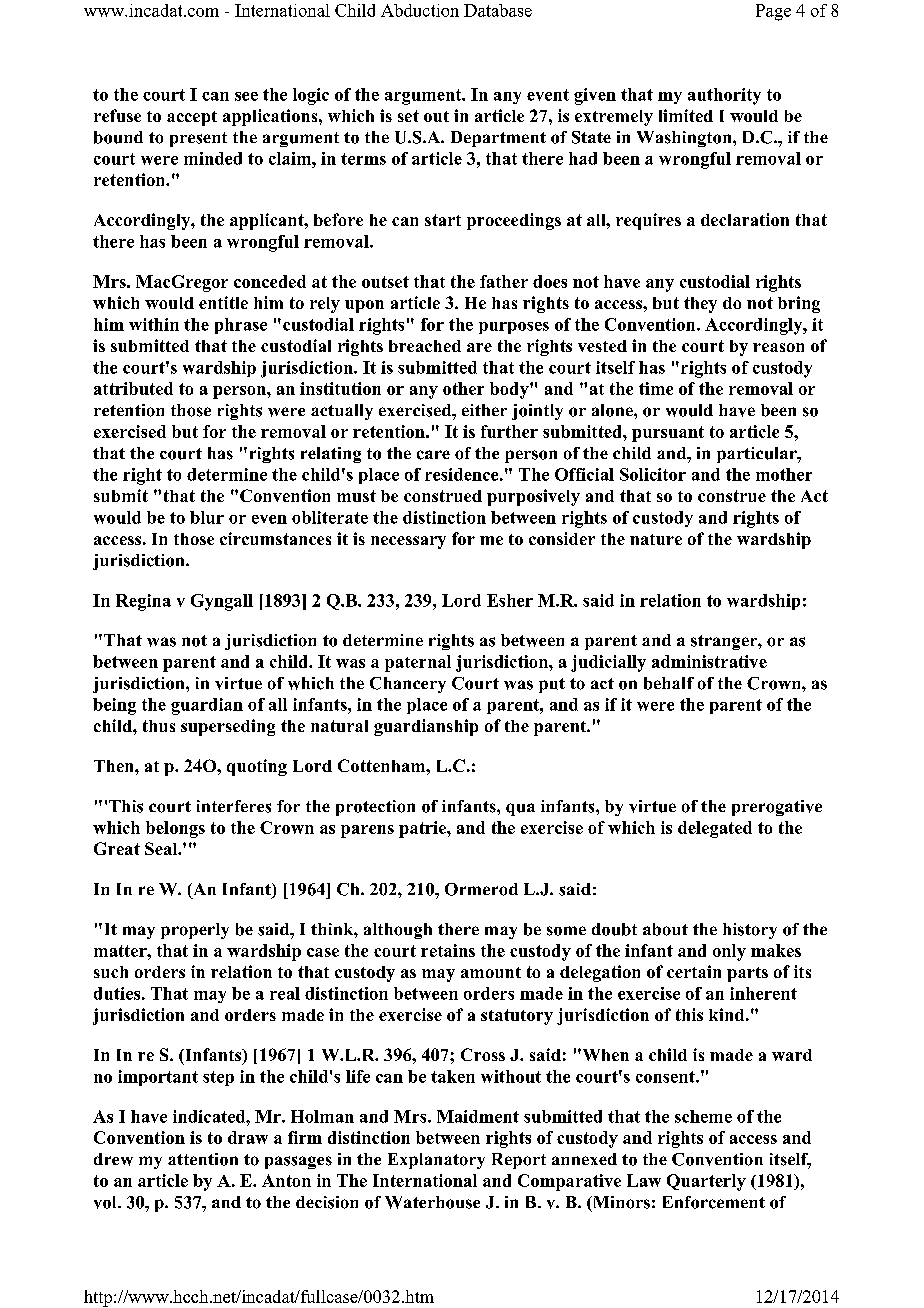 The image size is (924, 1308). What do you see at coordinates (724, 96) in the screenshot?
I see `authority` at bounding box center [724, 96].
